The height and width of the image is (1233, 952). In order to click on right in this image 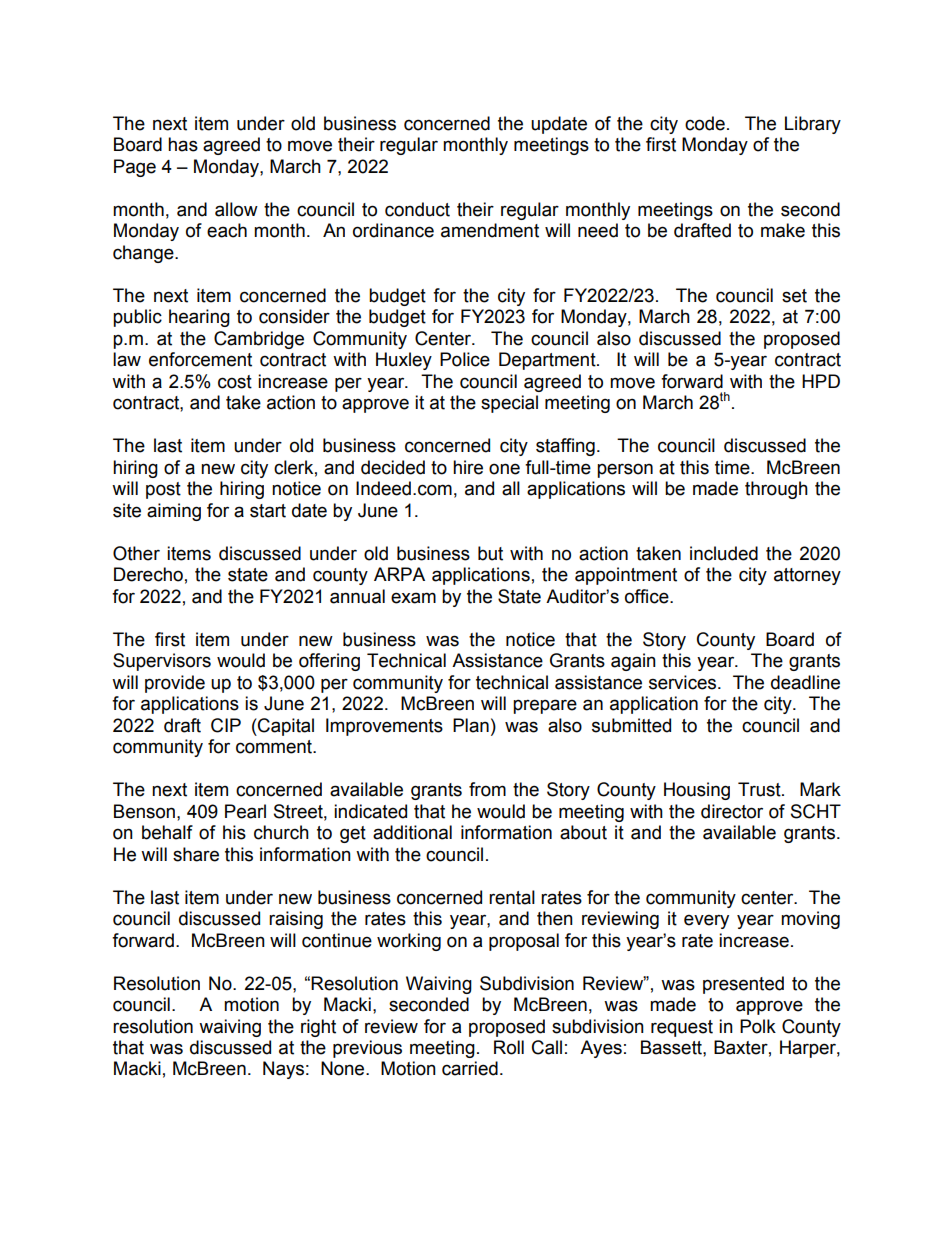, I will do `click(318, 1028)`.
